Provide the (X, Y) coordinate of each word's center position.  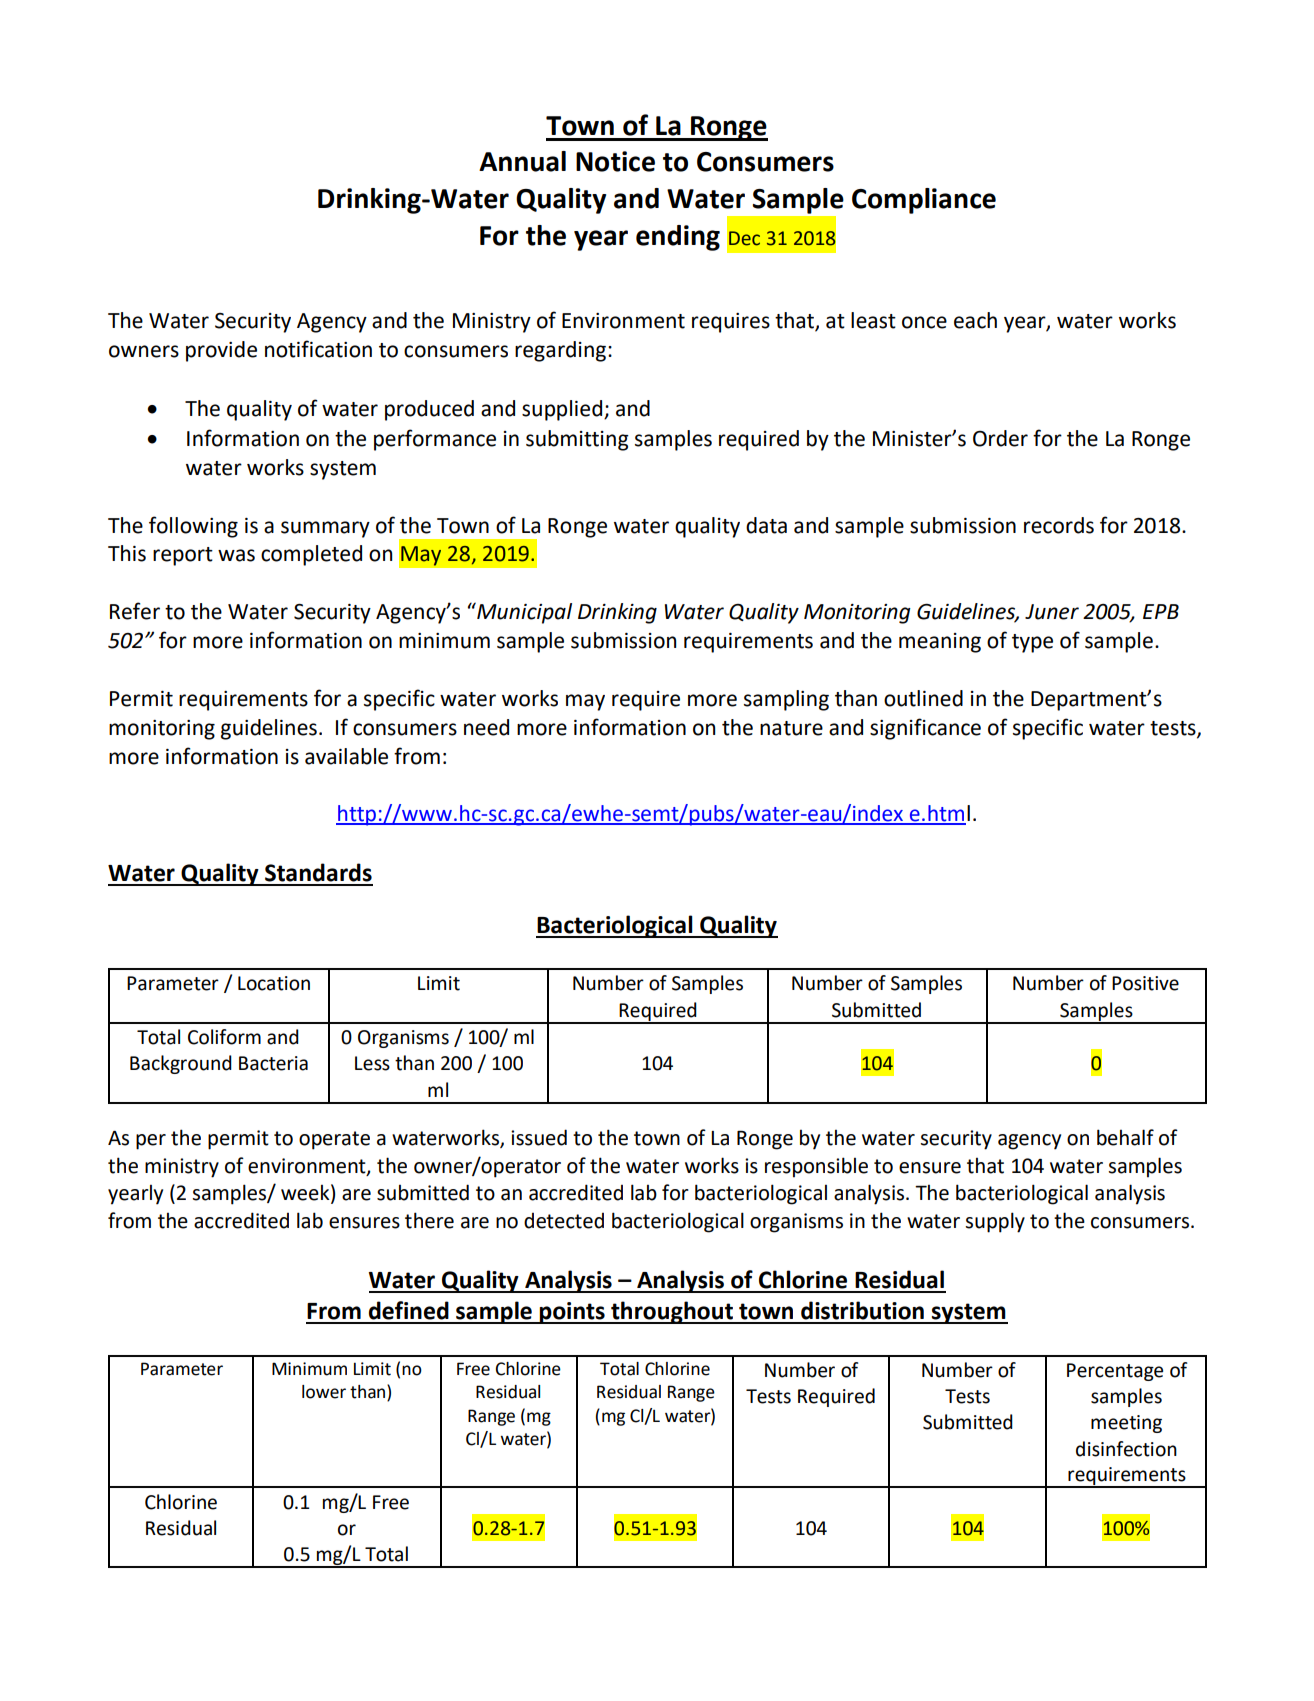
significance (925, 729)
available (346, 756)
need (486, 727)
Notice (615, 161)
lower (324, 1392)
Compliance (924, 201)
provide (221, 351)
